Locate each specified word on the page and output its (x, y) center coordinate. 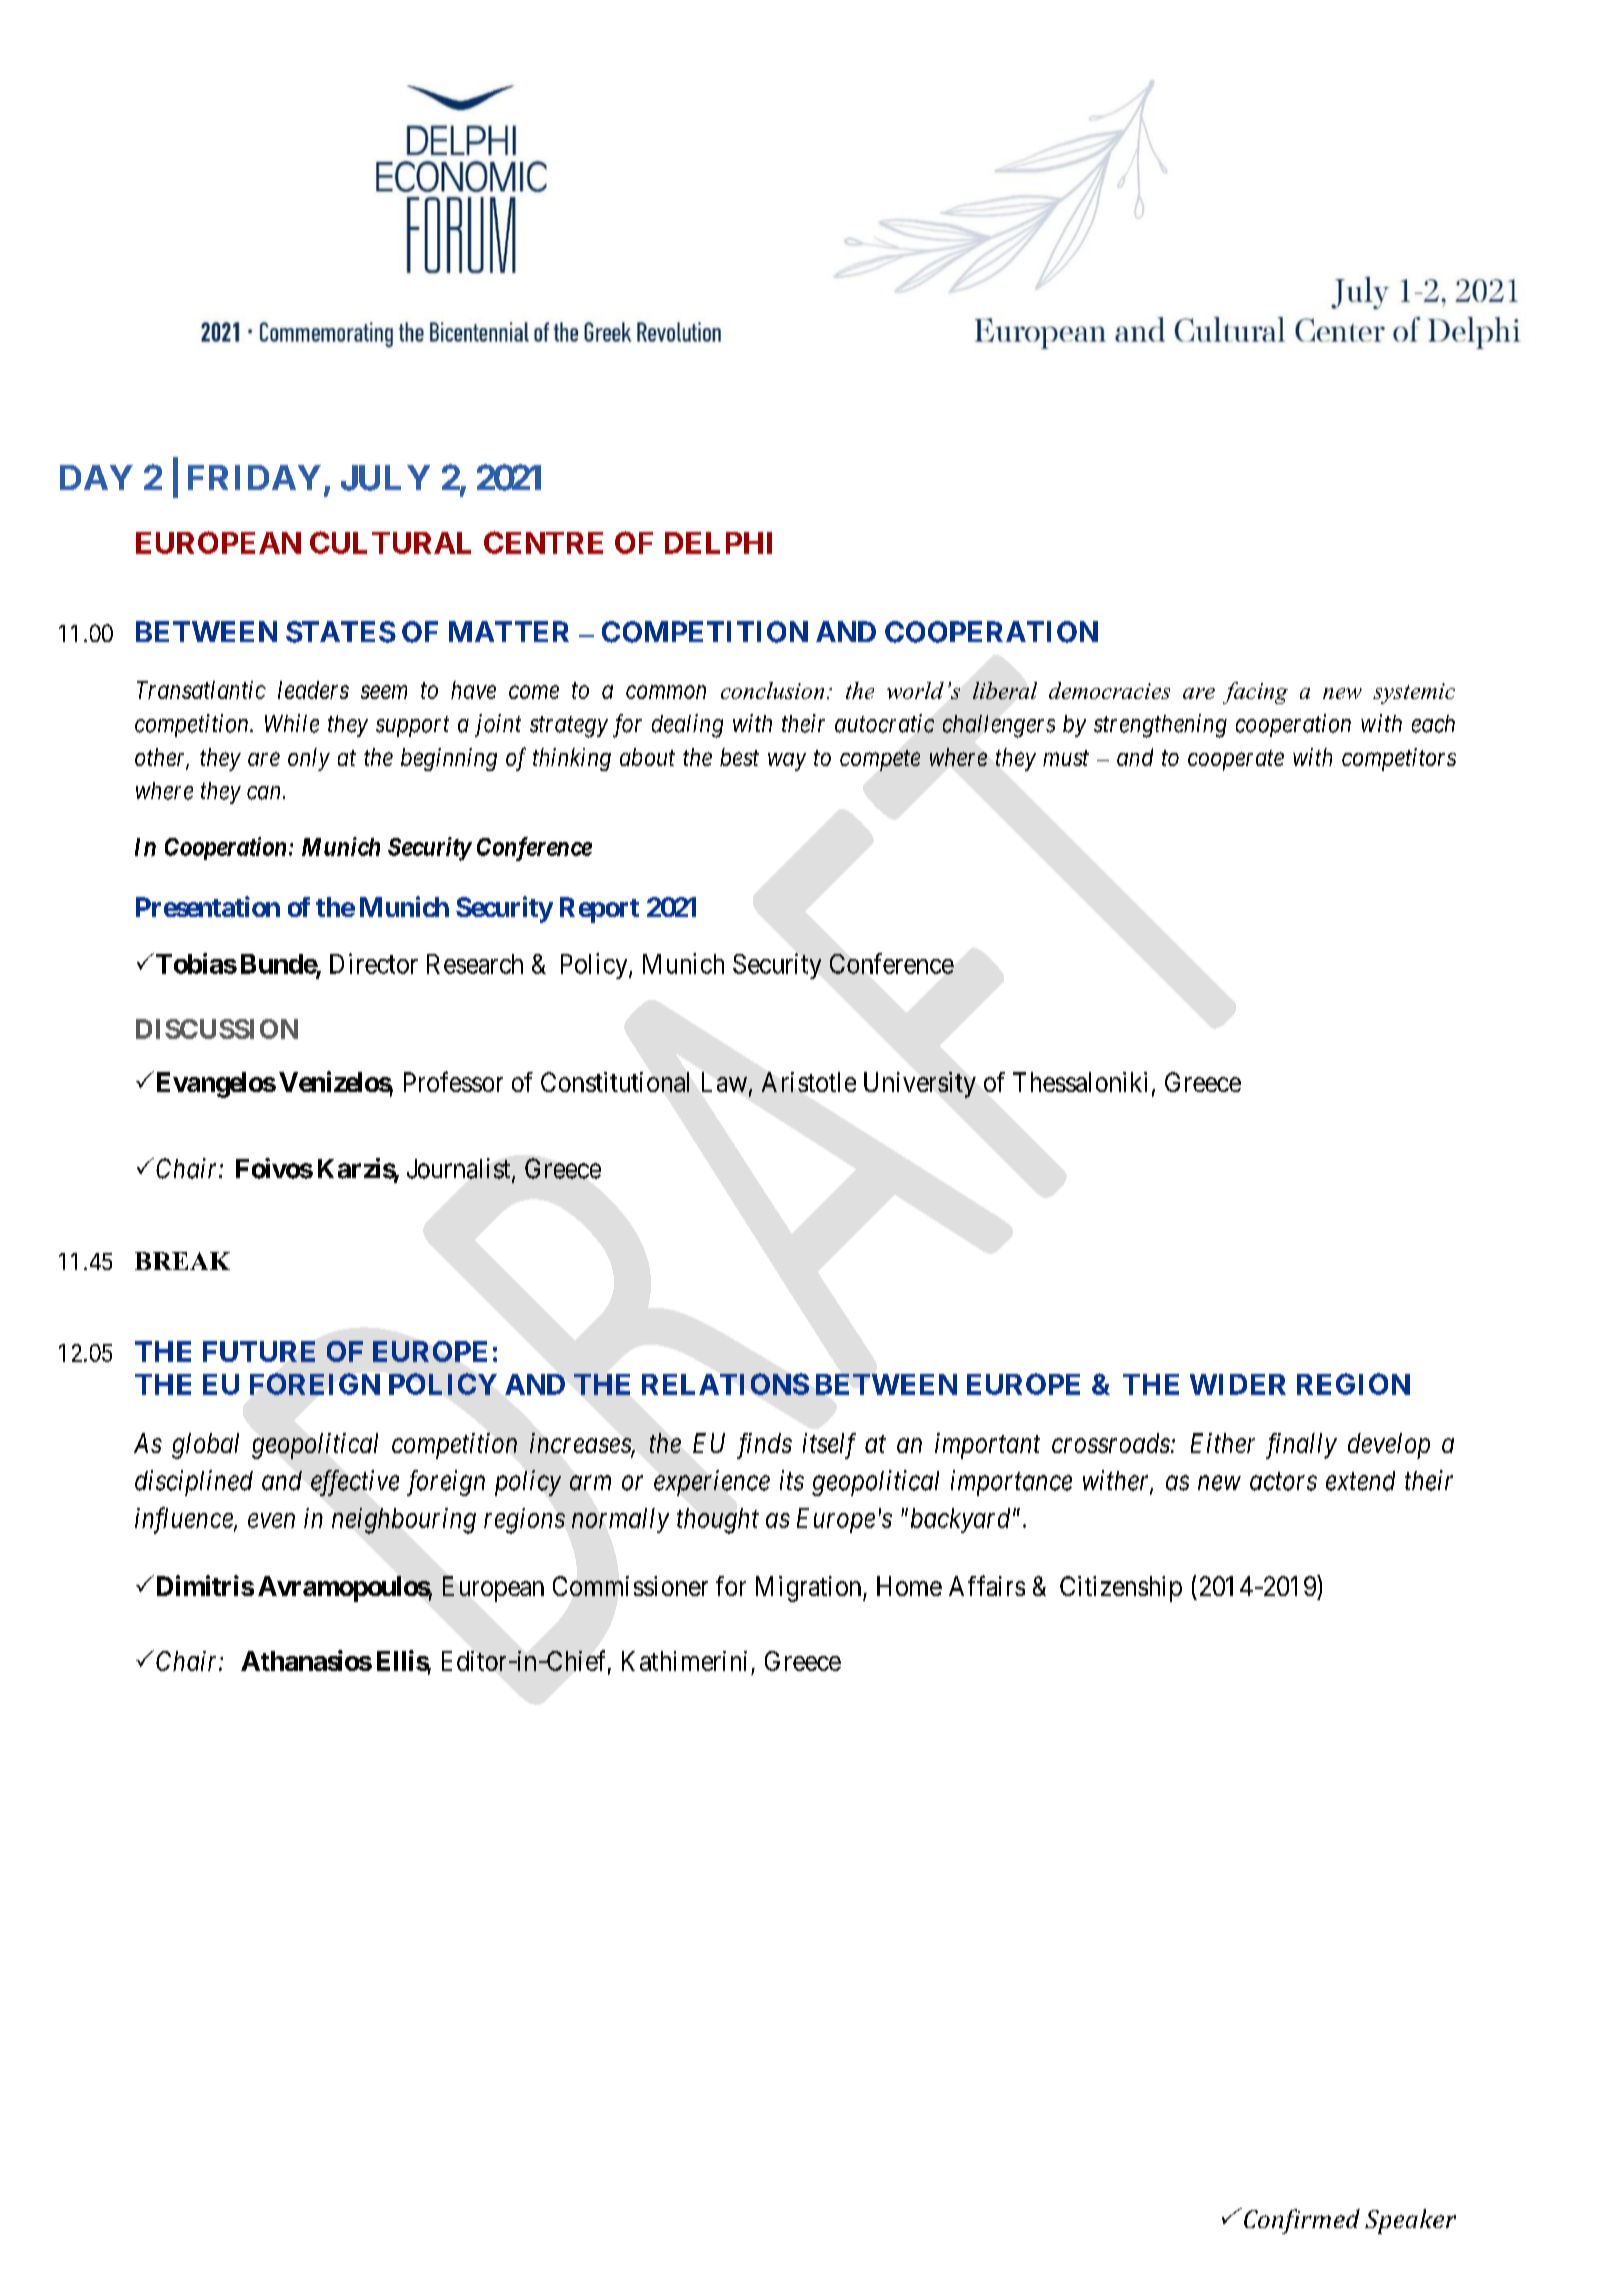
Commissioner (630, 1586)
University (920, 1085)
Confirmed (1302, 2221)
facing (1255, 693)
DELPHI (718, 543)
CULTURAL (390, 542)
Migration (810, 1589)
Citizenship (1121, 1589)
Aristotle (809, 1082)
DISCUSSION (217, 1029)
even (271, 1520)
